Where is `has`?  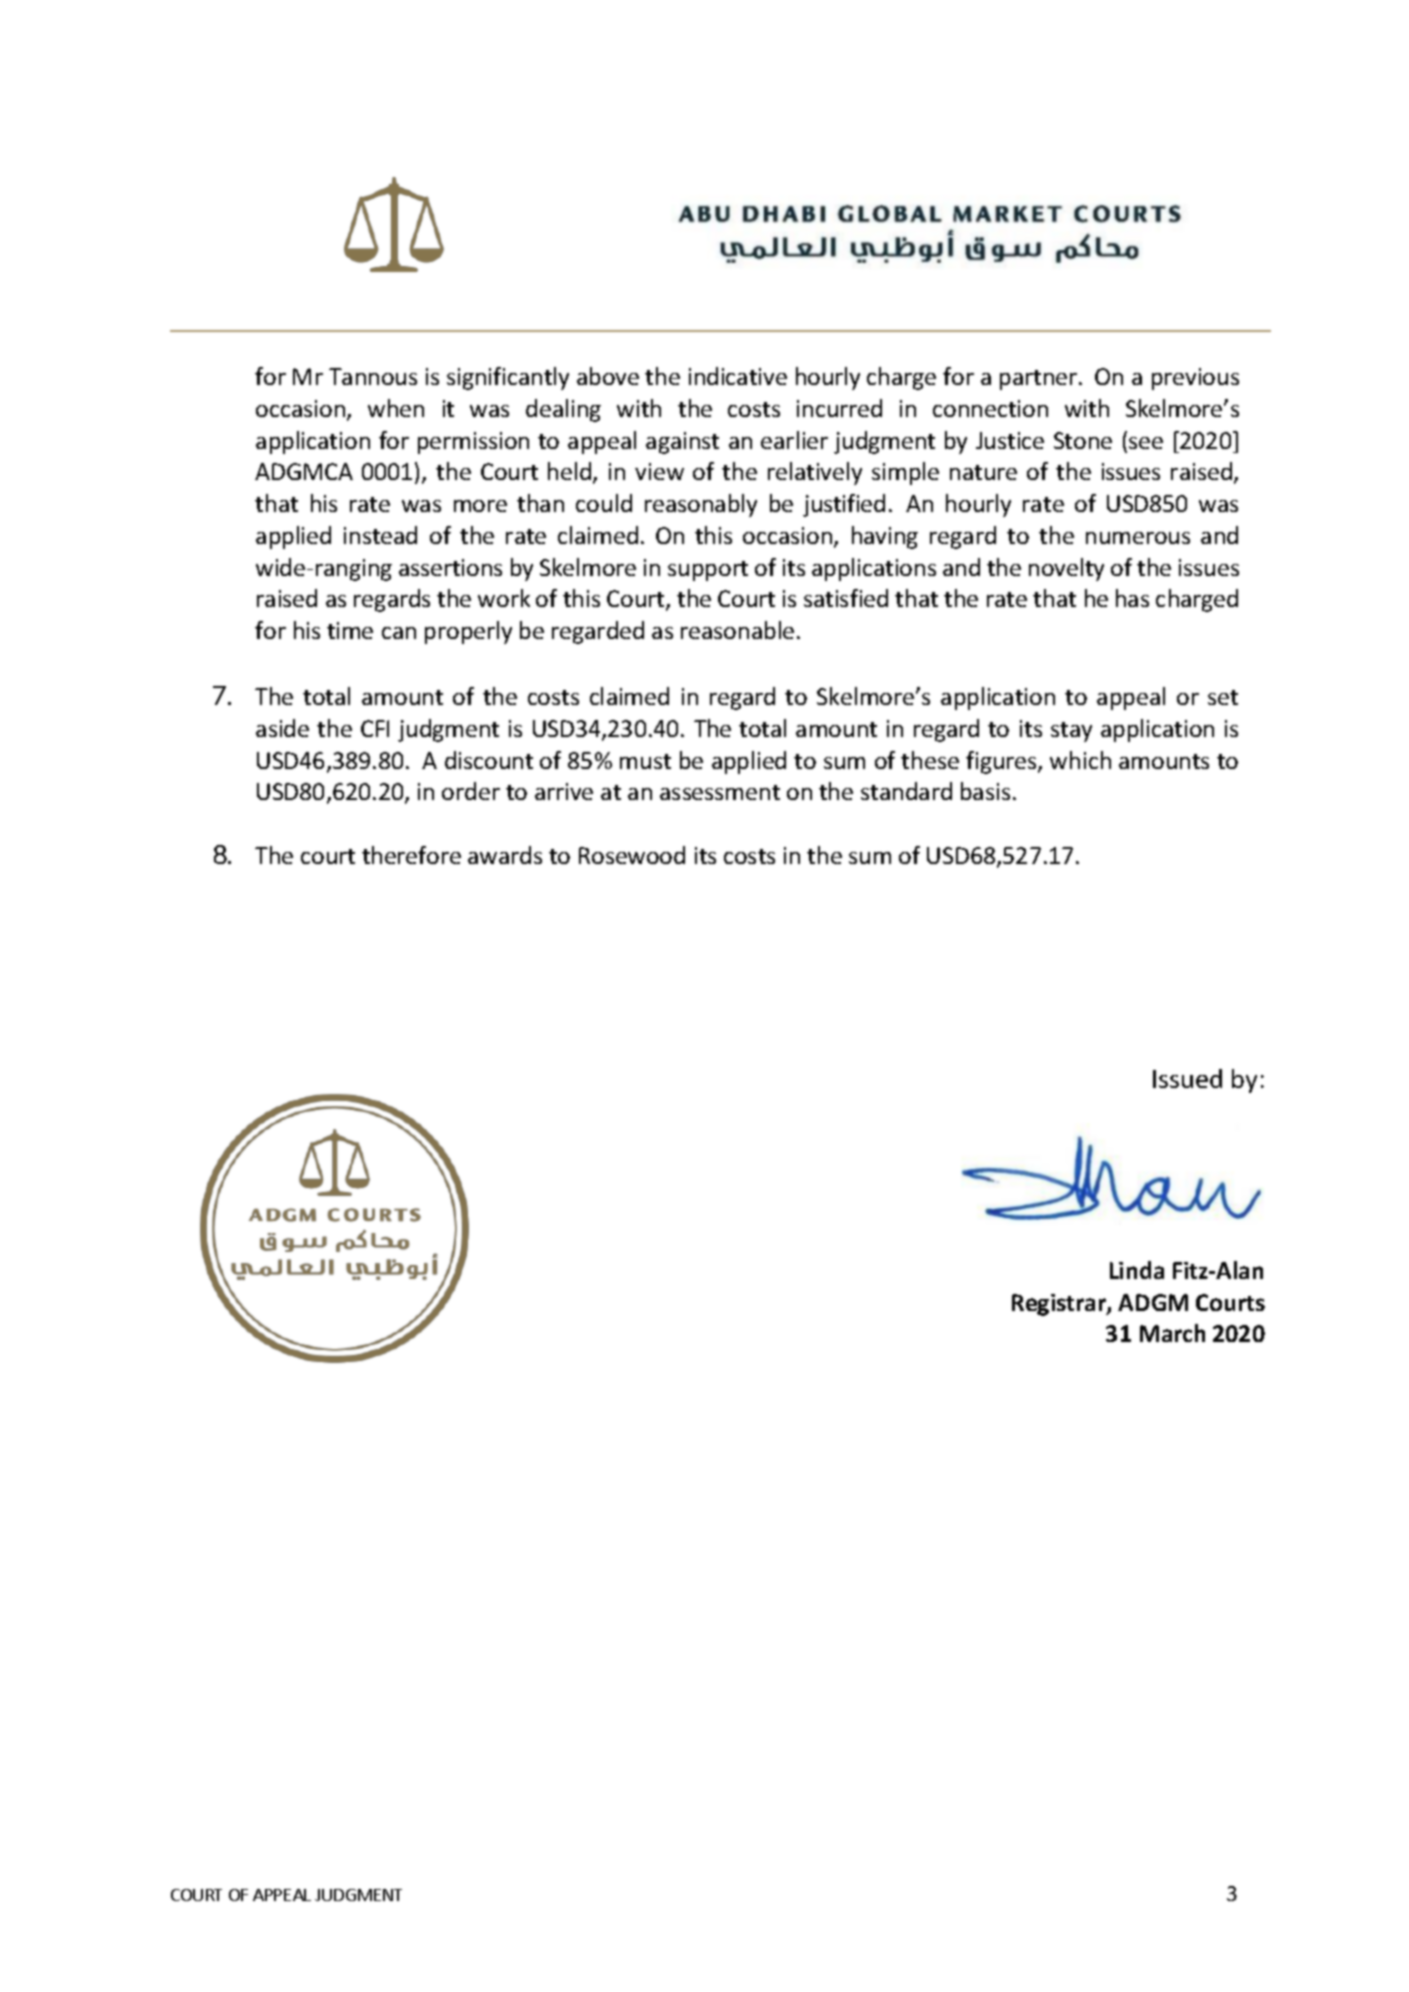
has is located at coordinates (1132, 598).
